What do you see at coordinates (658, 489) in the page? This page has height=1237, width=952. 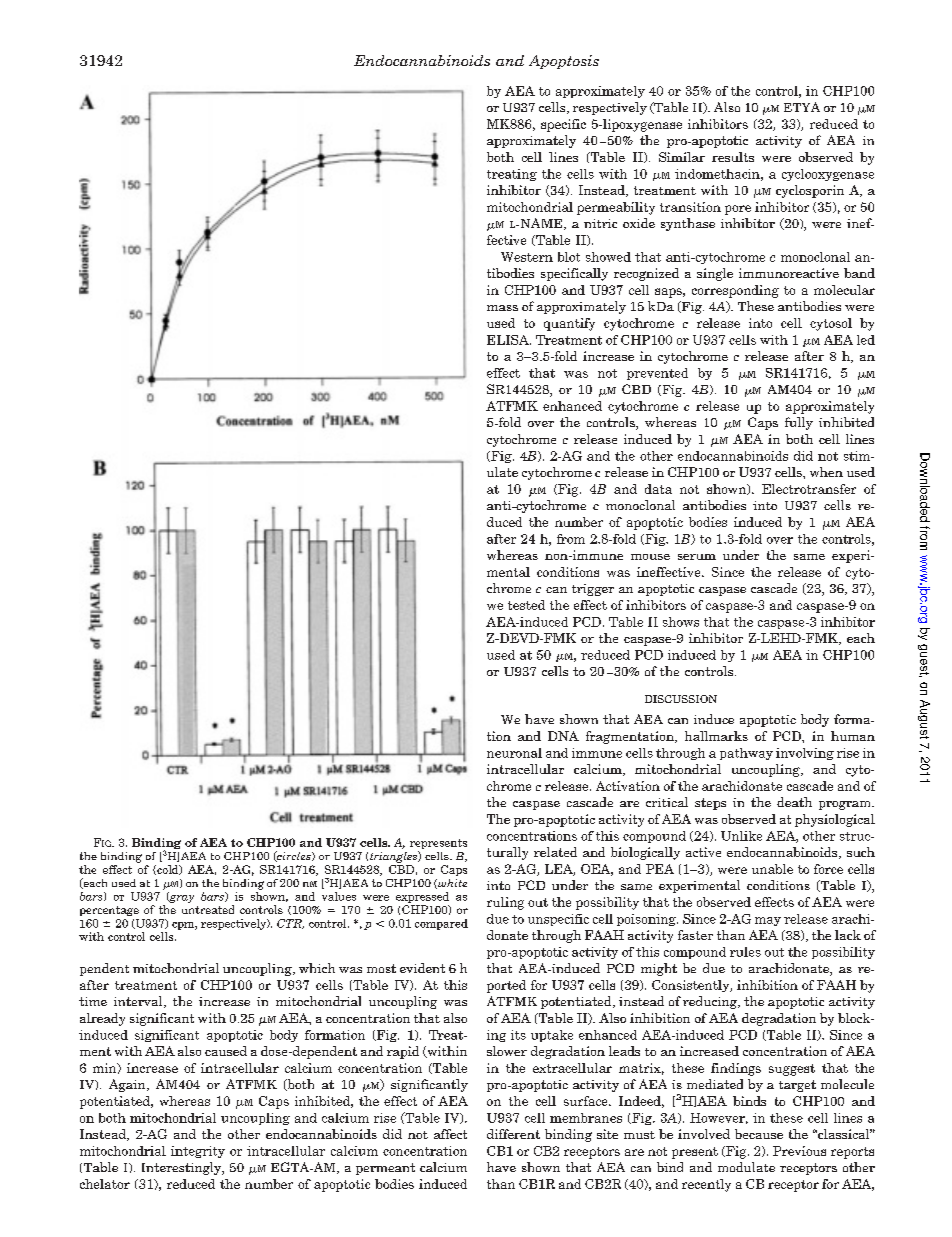 I see `data` at bounding box center [658, 489].
